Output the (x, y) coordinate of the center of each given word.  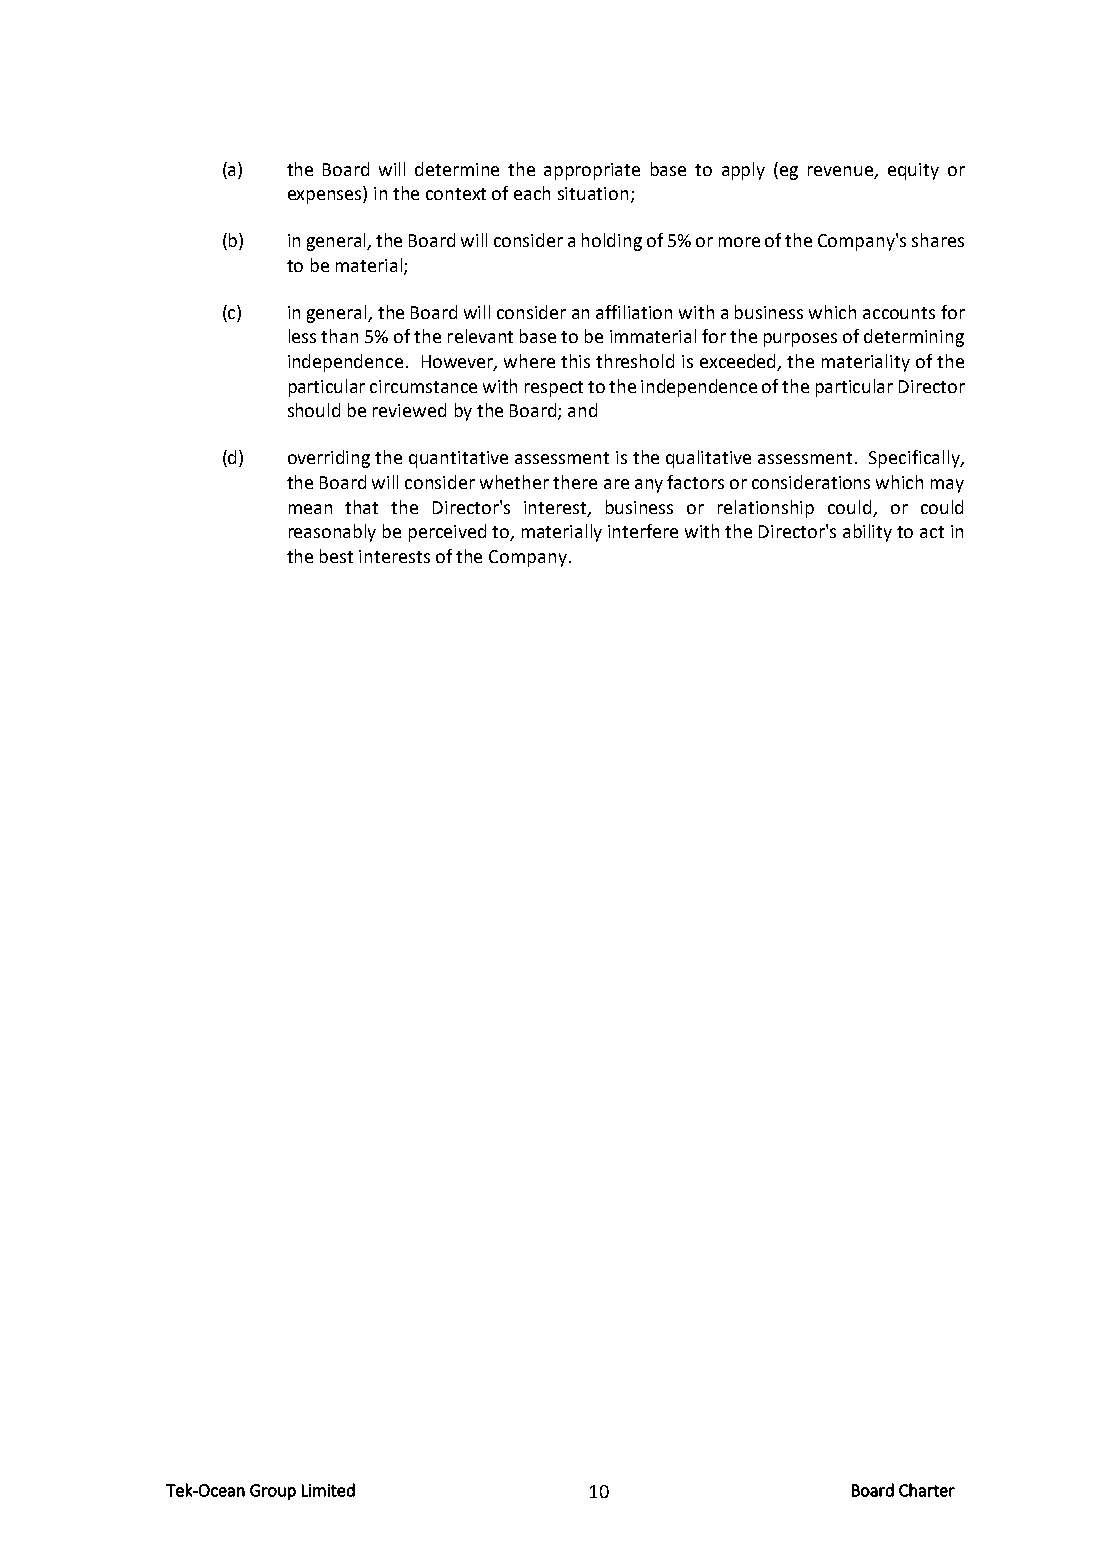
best (336, 556)
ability (867, 533)
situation (593, 193)
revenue (842, 172)
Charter (927, 1490)
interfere (643, 531)
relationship (766, 509)
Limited (328, 1490)
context (456, 194)
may (947, 486)
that (361, 507)
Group (273, 1492)
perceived (447, 533)
